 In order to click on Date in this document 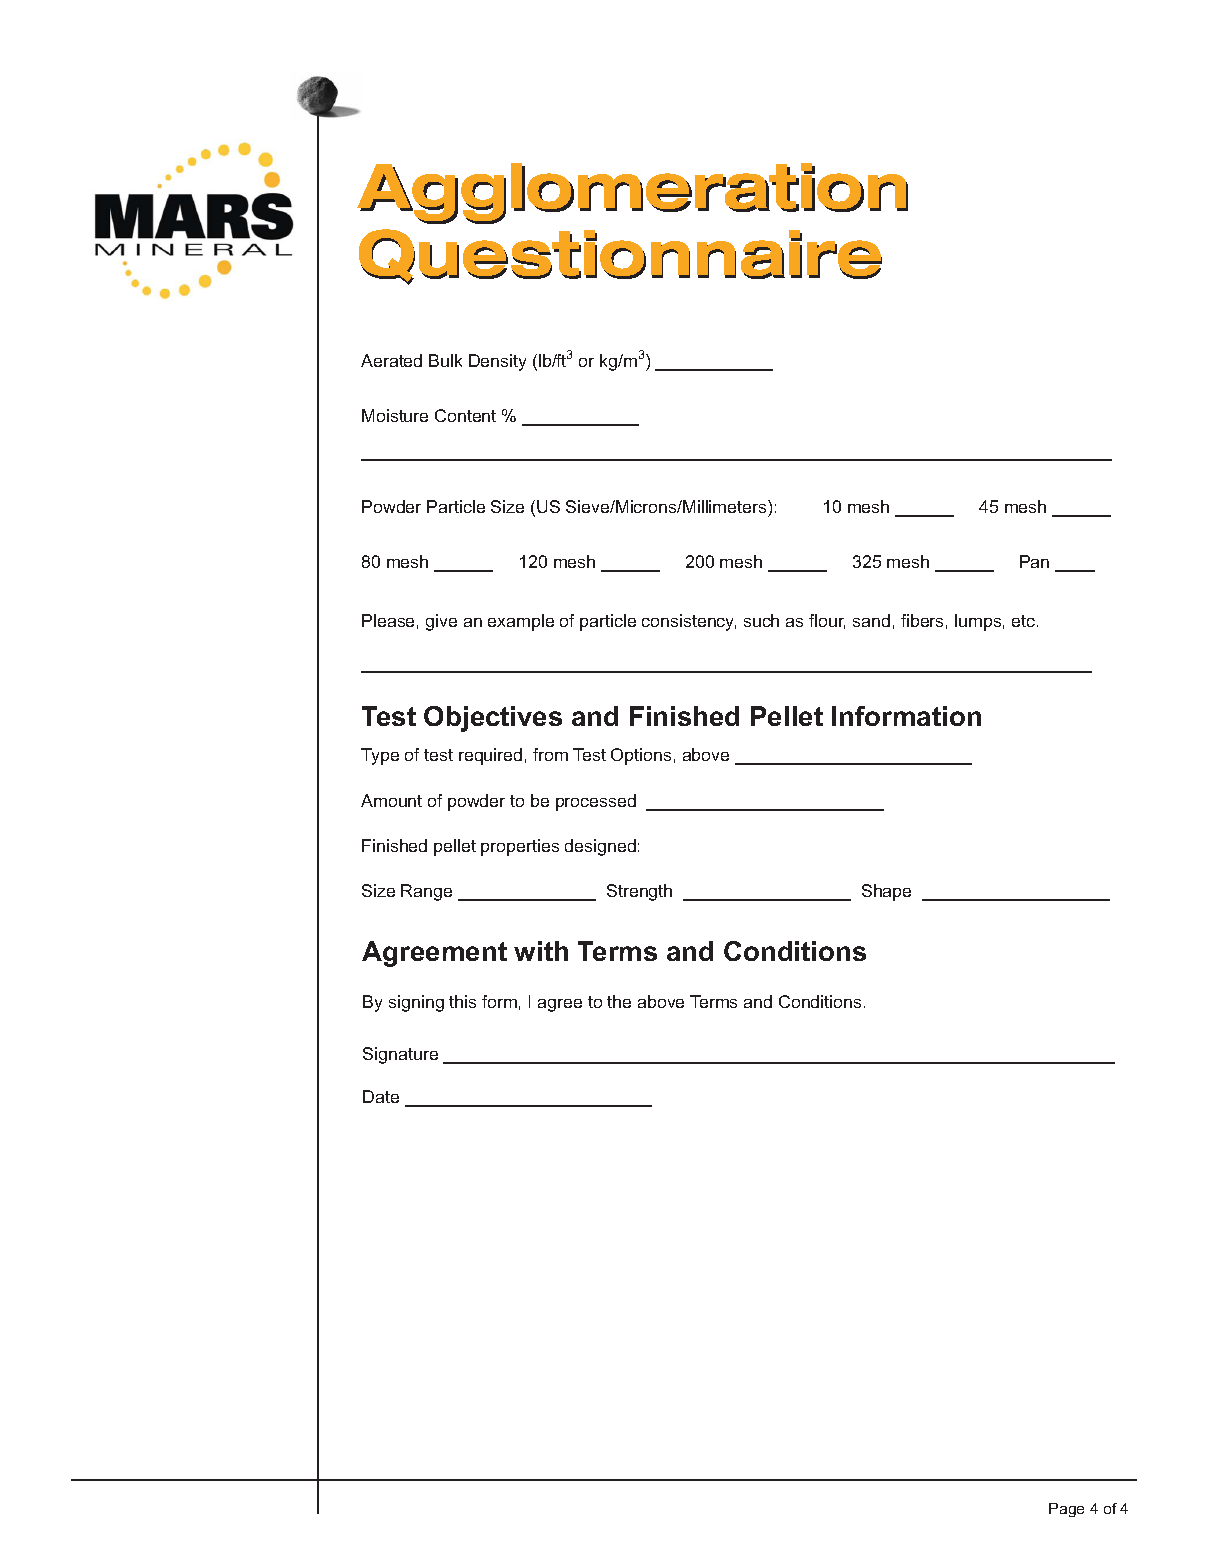, I will do `click(381, 1096)`.
